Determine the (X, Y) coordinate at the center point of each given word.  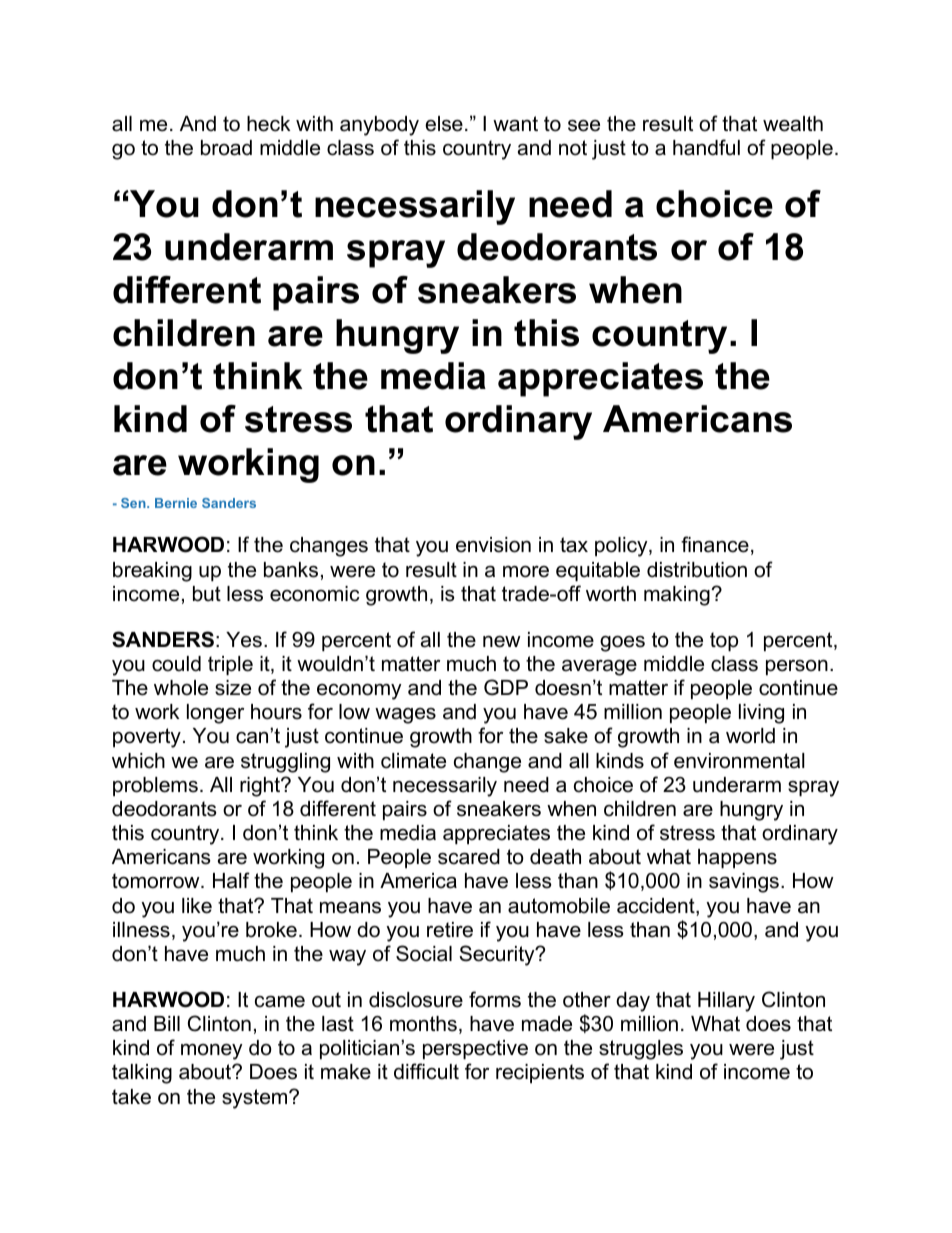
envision (493, 545)
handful (706, 147)
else (444, 124)
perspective (475, 1049)
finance (715, 544)
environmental (739, 761)
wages (405, 716)
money (212, 1052)
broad (226, 148)
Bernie (176, 503)
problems (155, 786)
